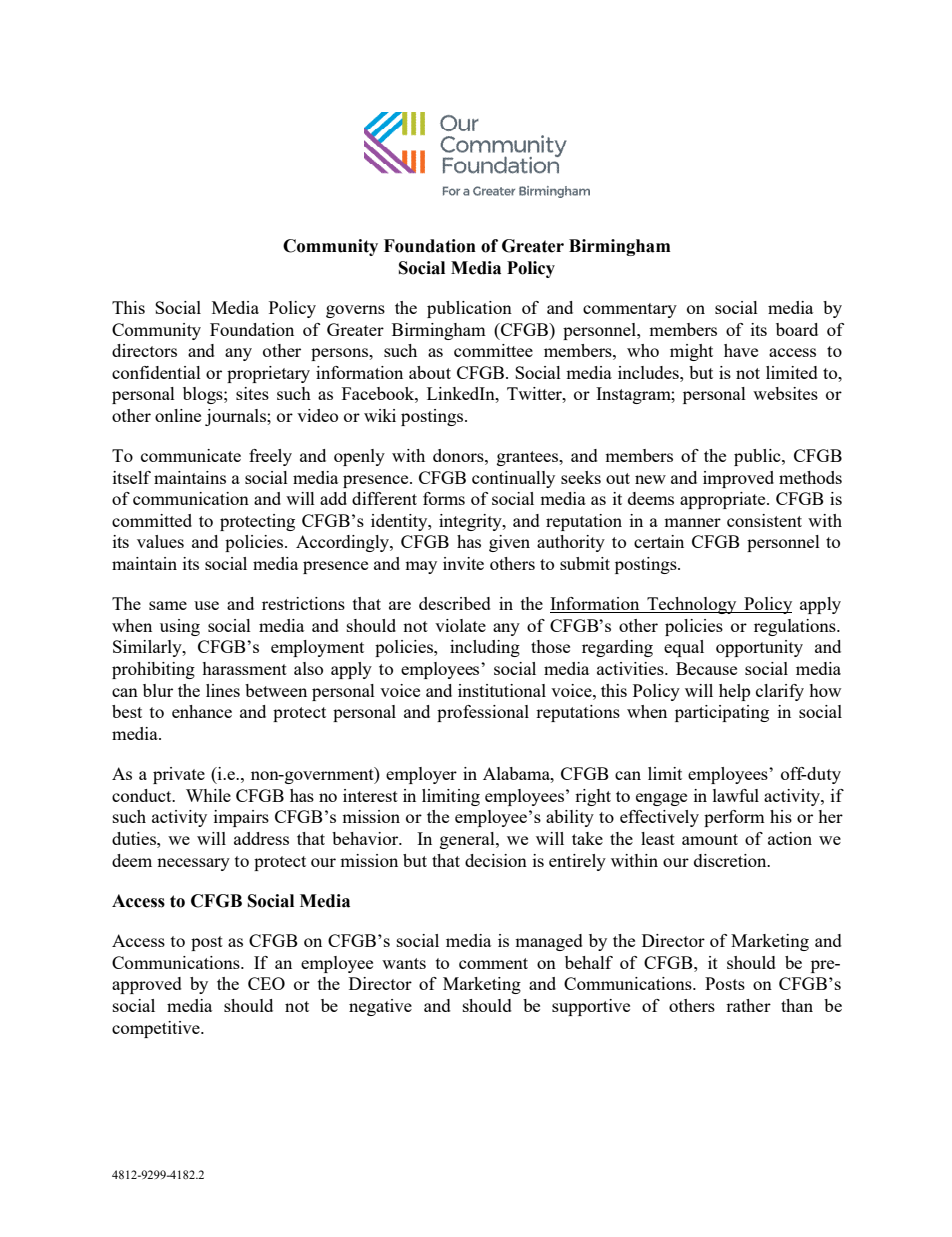  What do you see at coordinates (722, 713) in the document?
I see `participating` at bounding box center [722, 713].
